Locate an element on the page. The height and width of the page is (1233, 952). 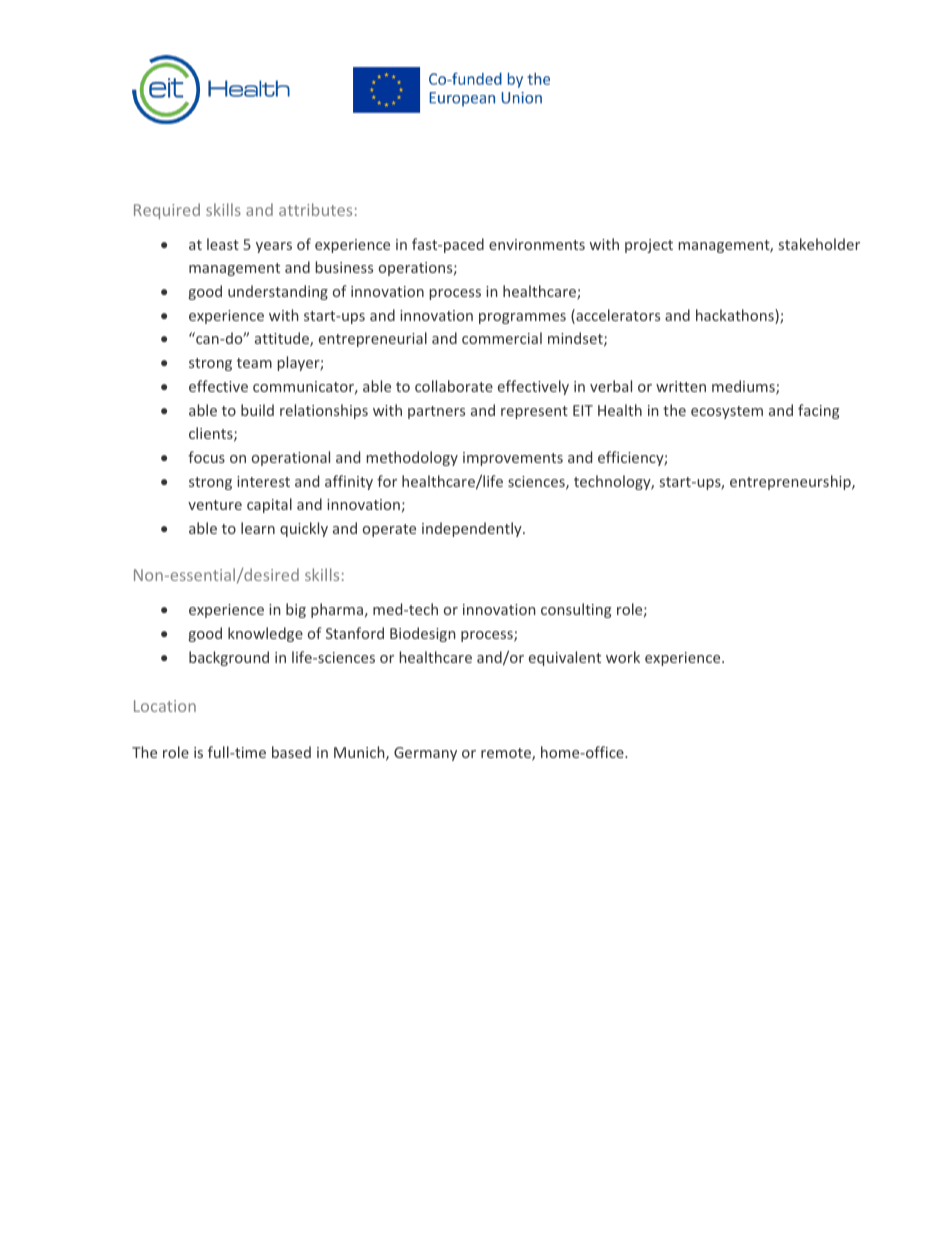
stakeholder is located at coordinates (819, 244).
